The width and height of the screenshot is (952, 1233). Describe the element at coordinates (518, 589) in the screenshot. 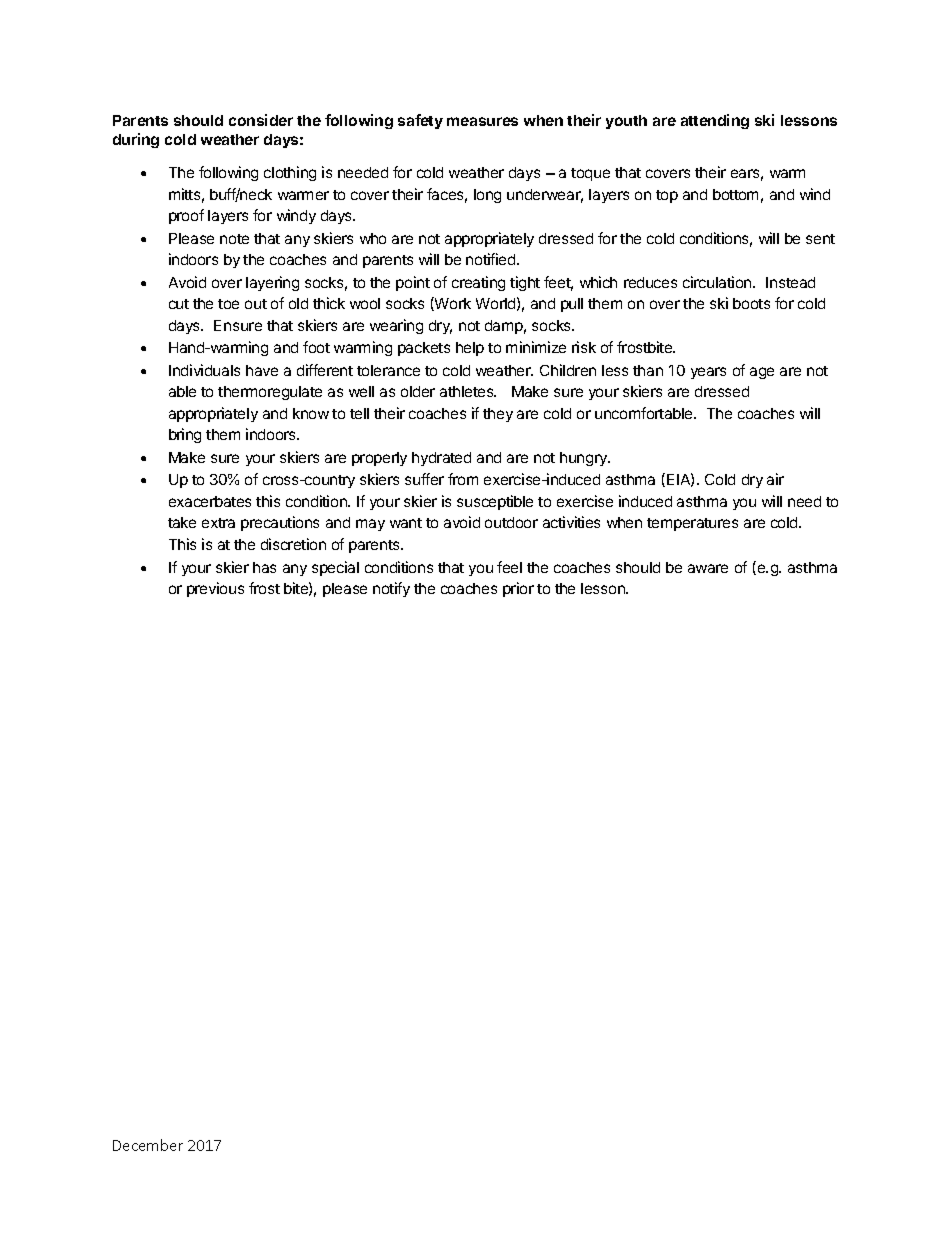

I see `prior` at that location.
